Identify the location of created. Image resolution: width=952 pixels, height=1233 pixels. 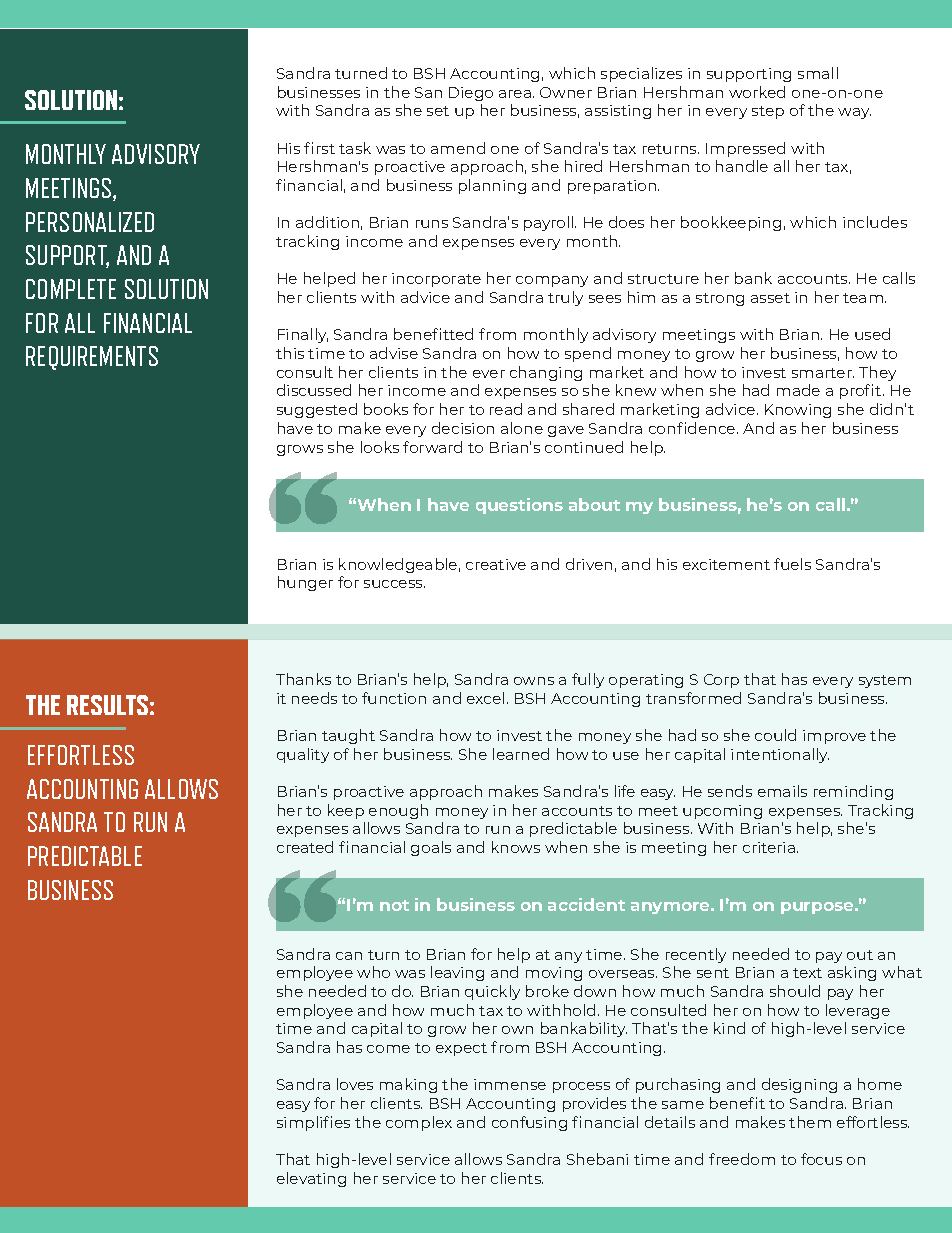
(305, 847).
